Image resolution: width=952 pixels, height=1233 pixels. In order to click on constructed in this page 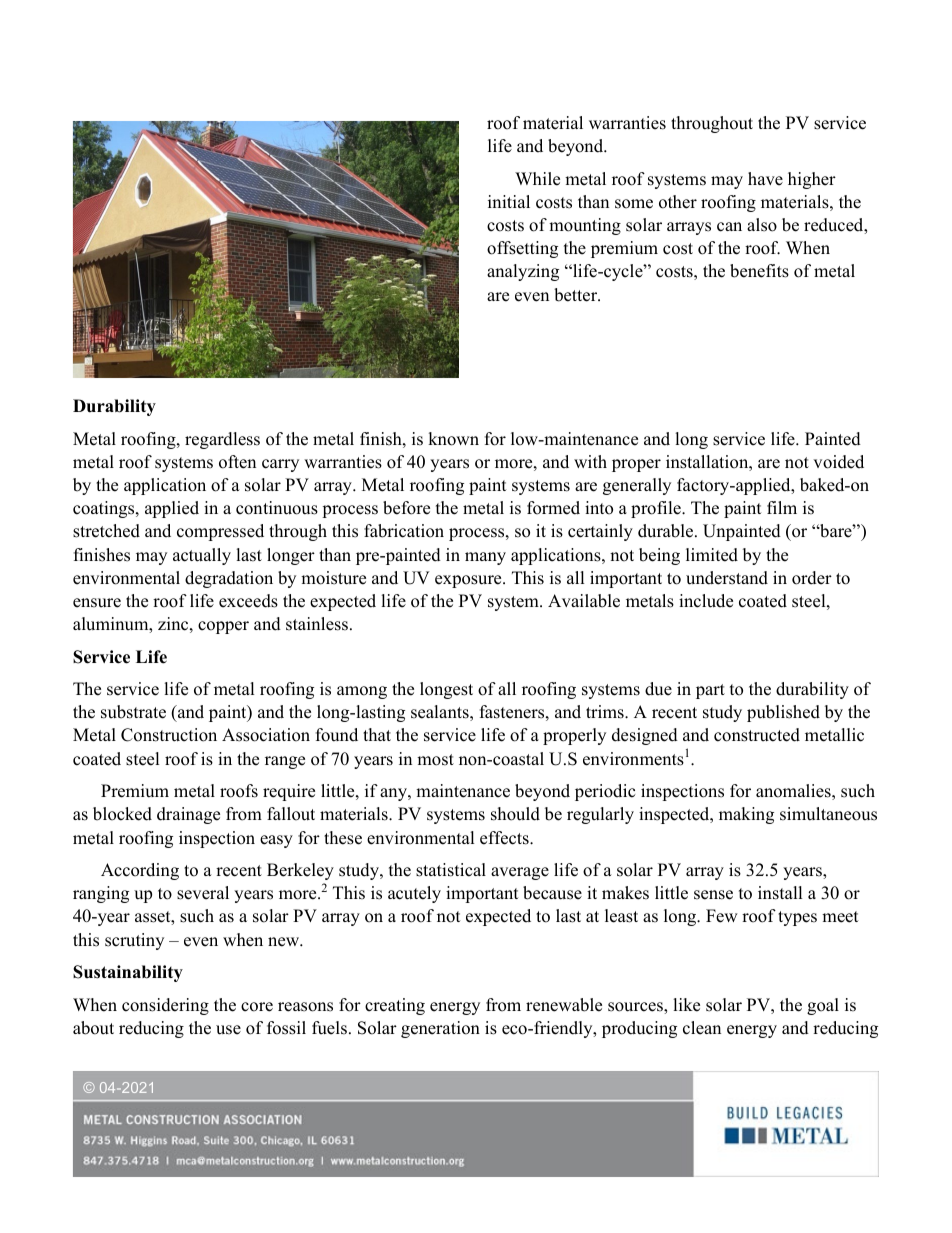, I will do `click(757, 735)`.
